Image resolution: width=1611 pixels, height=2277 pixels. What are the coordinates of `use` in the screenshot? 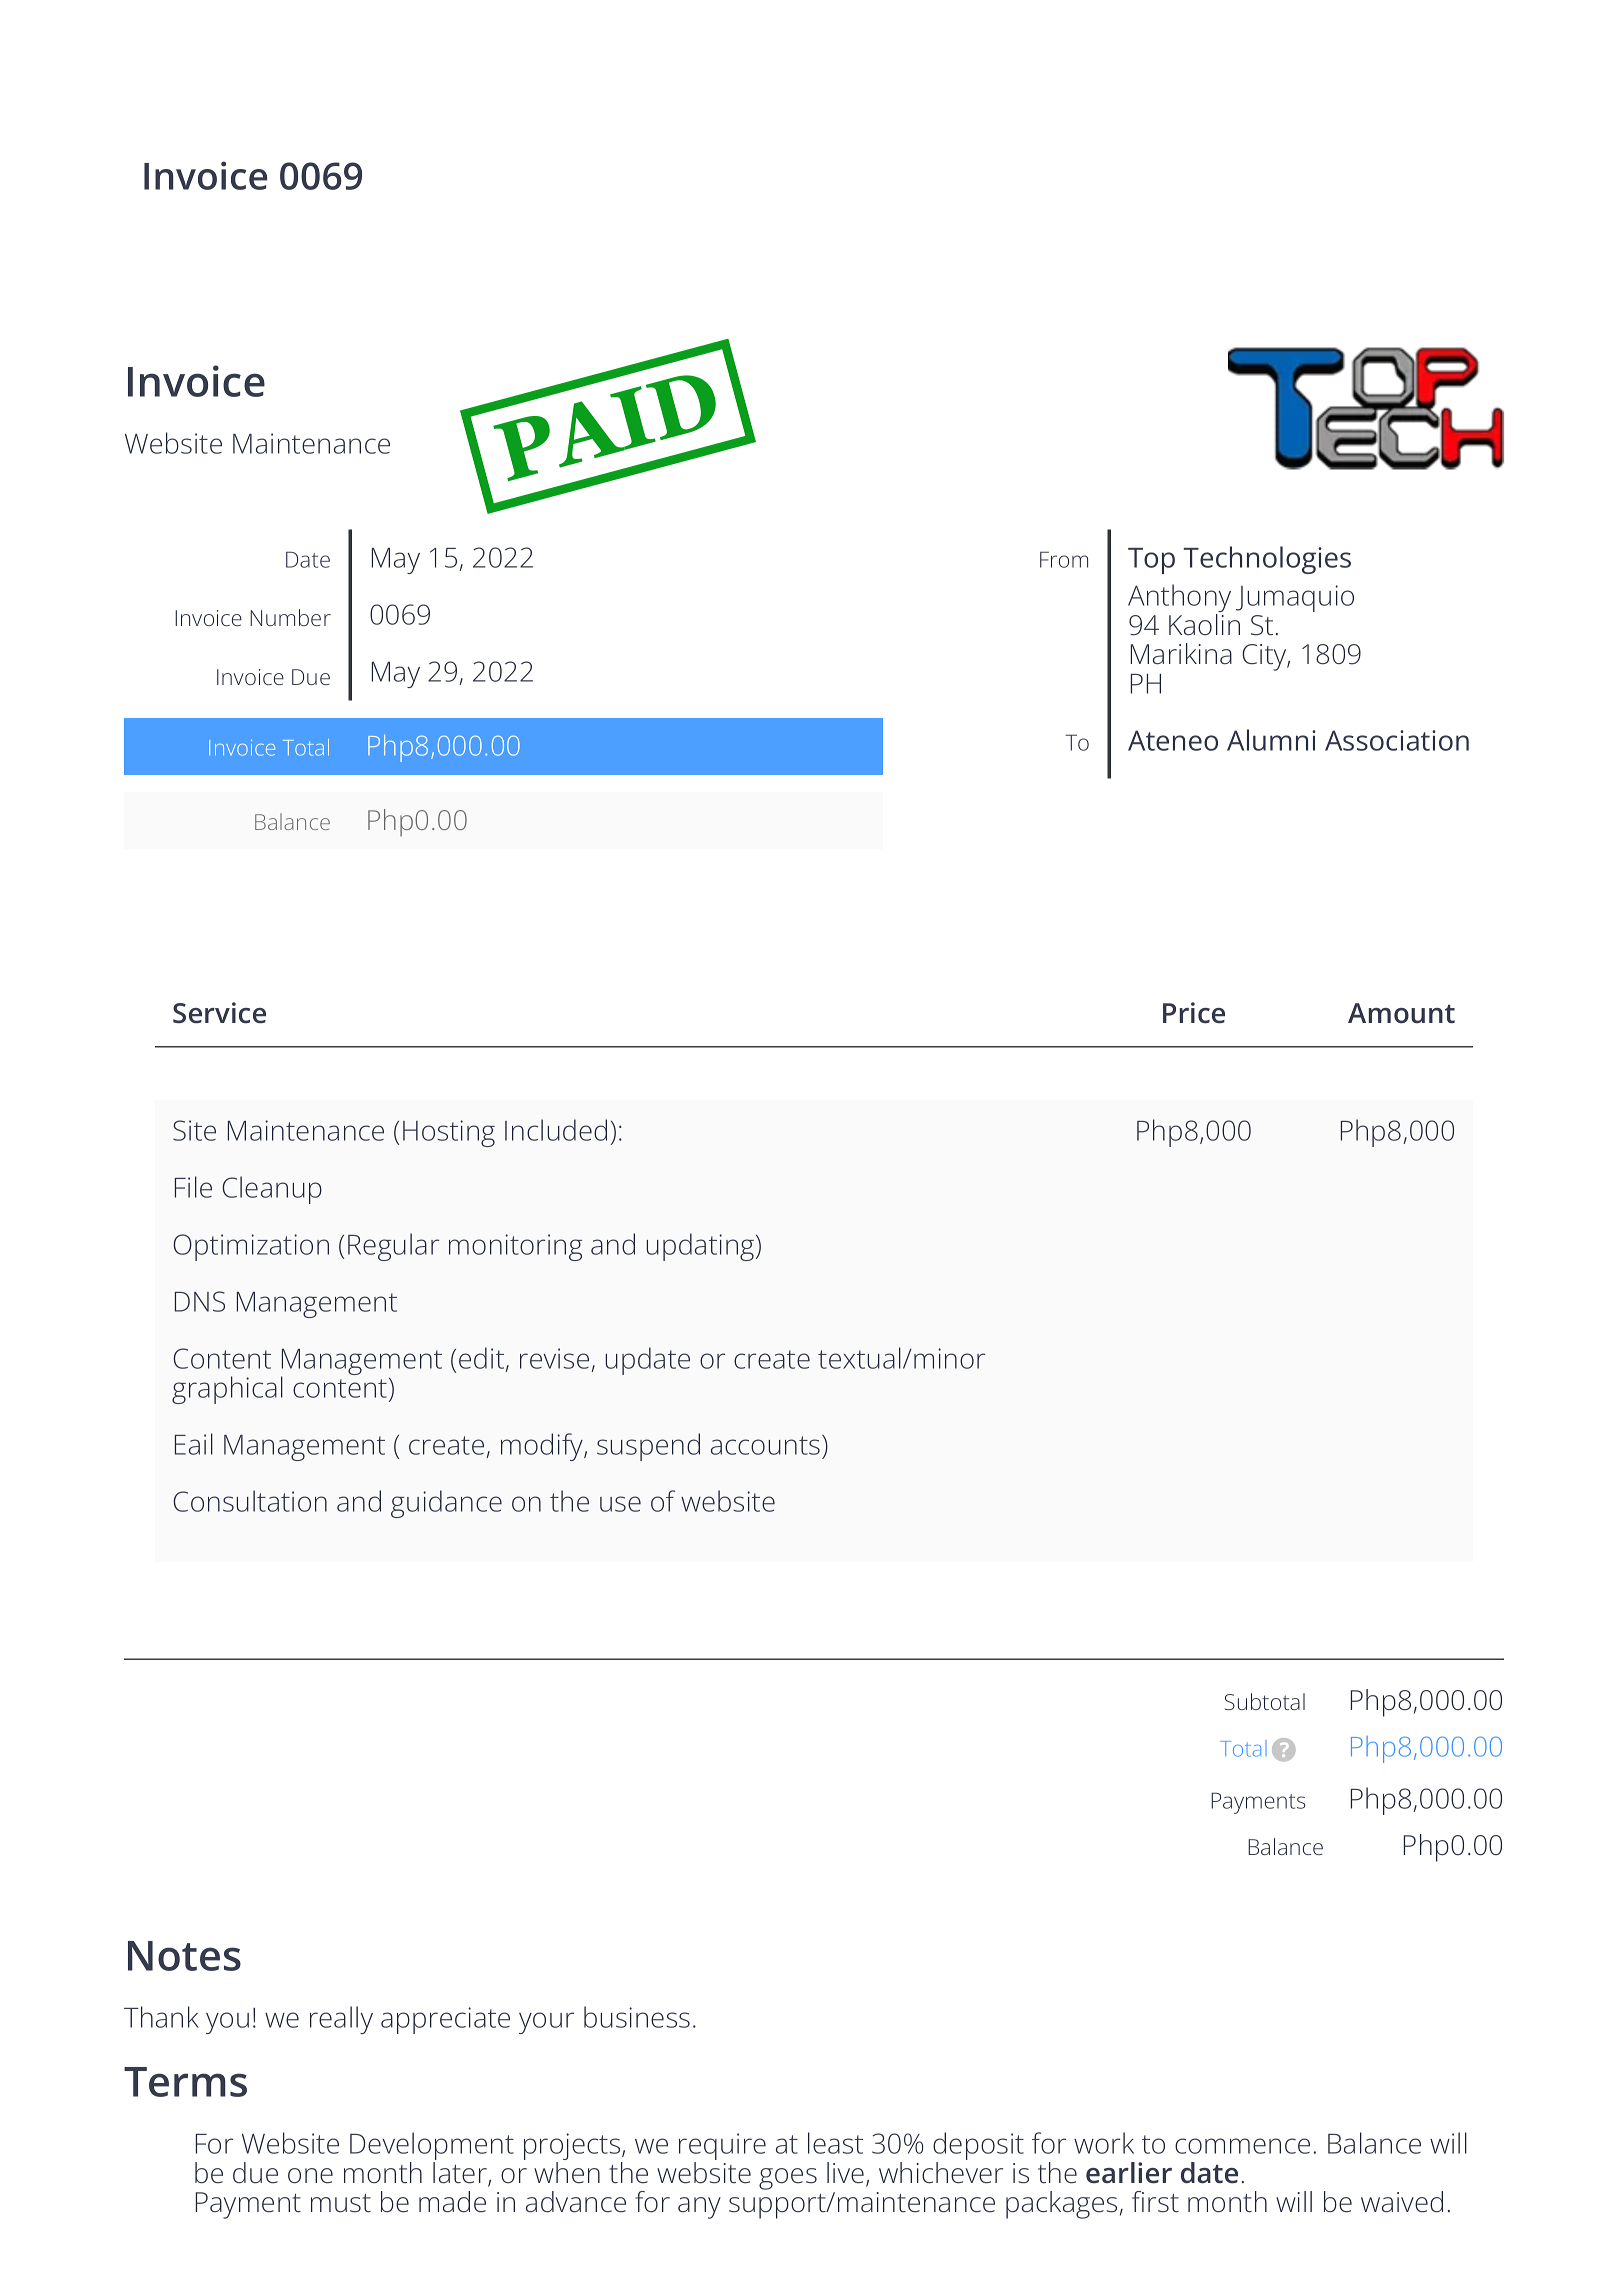 It's located at (620, 1504).
